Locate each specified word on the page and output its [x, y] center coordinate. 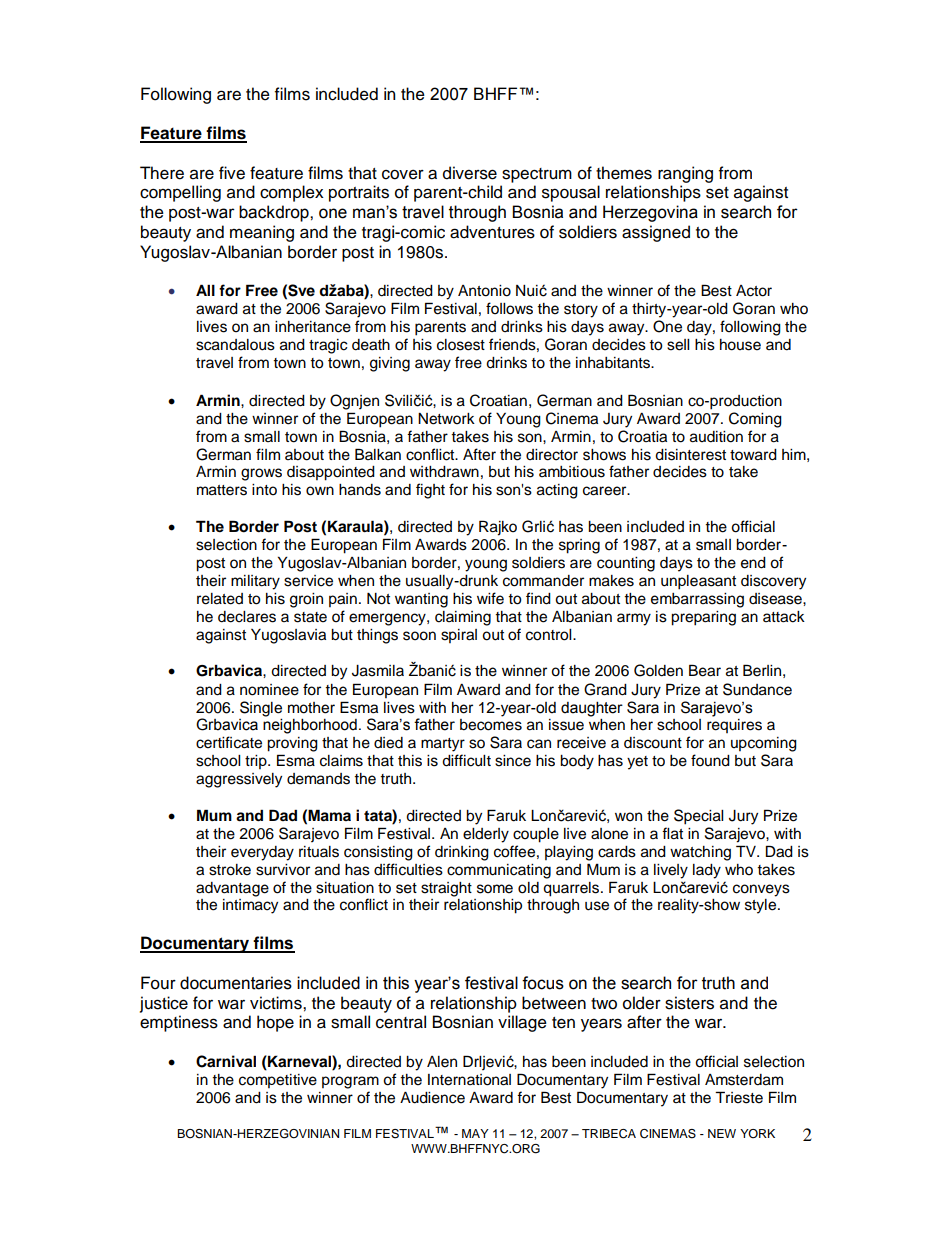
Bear [705, 670]
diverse [470, 173]
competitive [278, 1081]
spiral [459, 636]
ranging [685, 174]
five [232, 173]
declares [247, 617]
